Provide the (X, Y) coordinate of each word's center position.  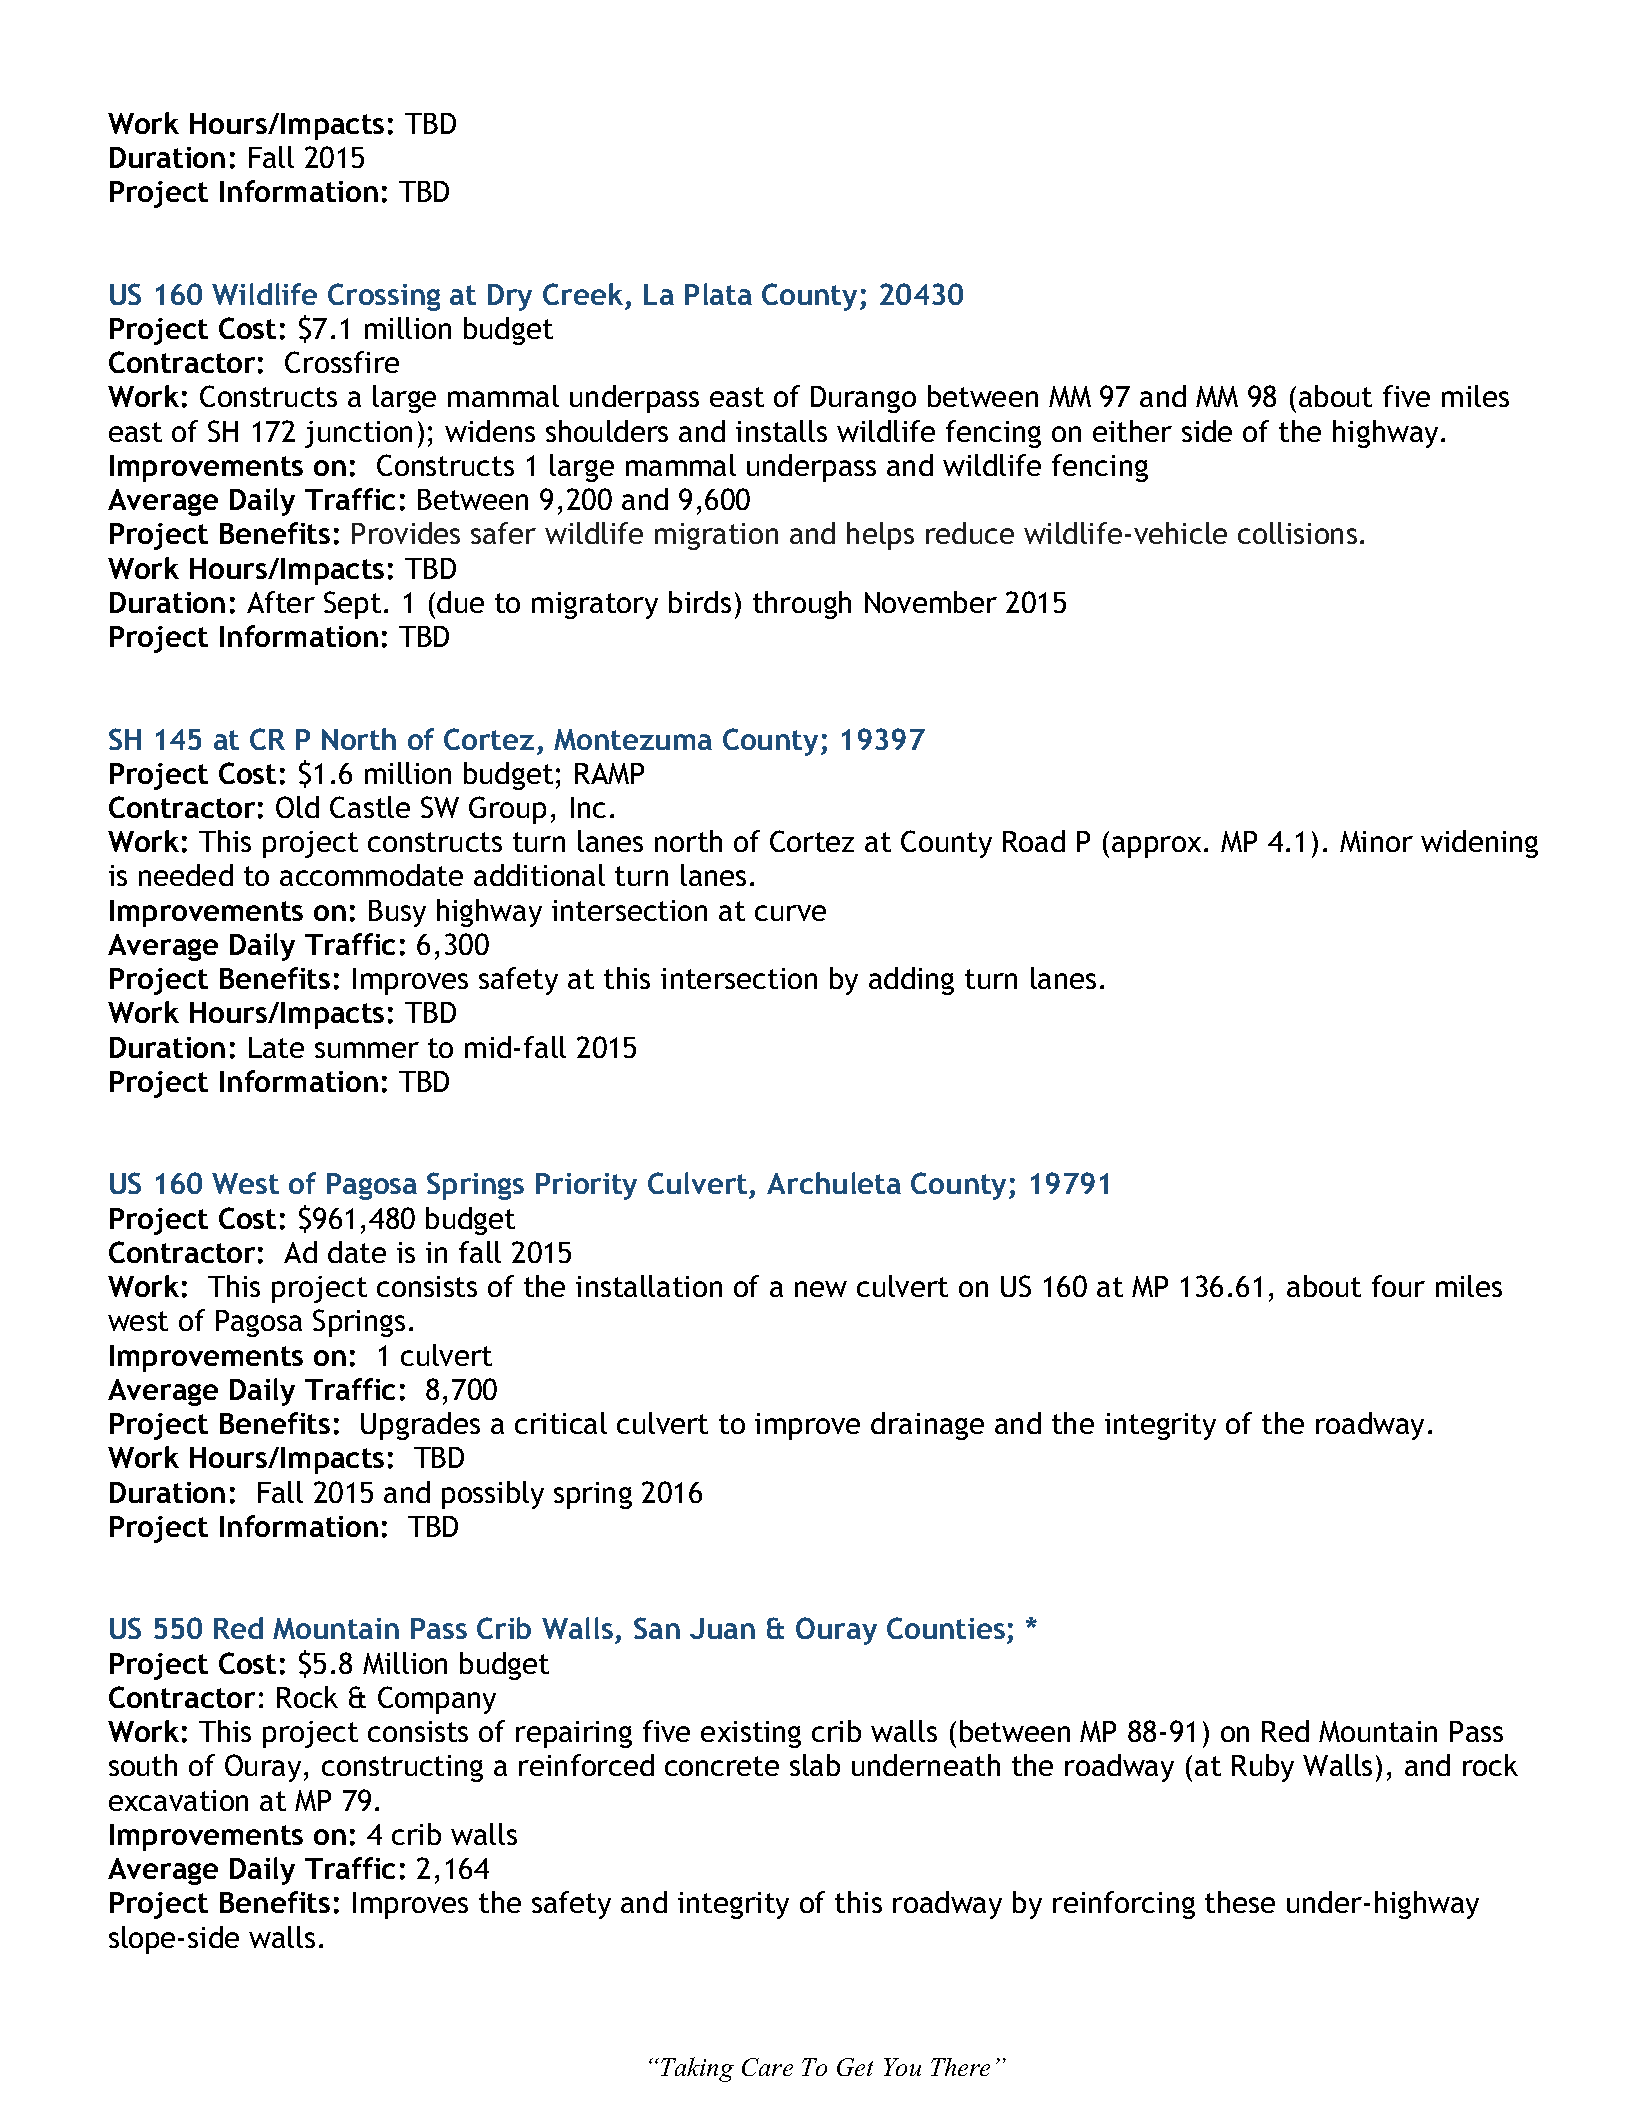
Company (437, 1700)
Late (276, 1047)
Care (767, 2067)
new (821, 1289)
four (1398, 1286)
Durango (863, 399)
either (1132, 431)
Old (297, 807)
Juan (722, 1628)
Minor (1376, 841)
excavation (178, 1800)
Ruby (1263, 1768)
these (1240, 1902)
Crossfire (342, 362)
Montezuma (633, 739)
